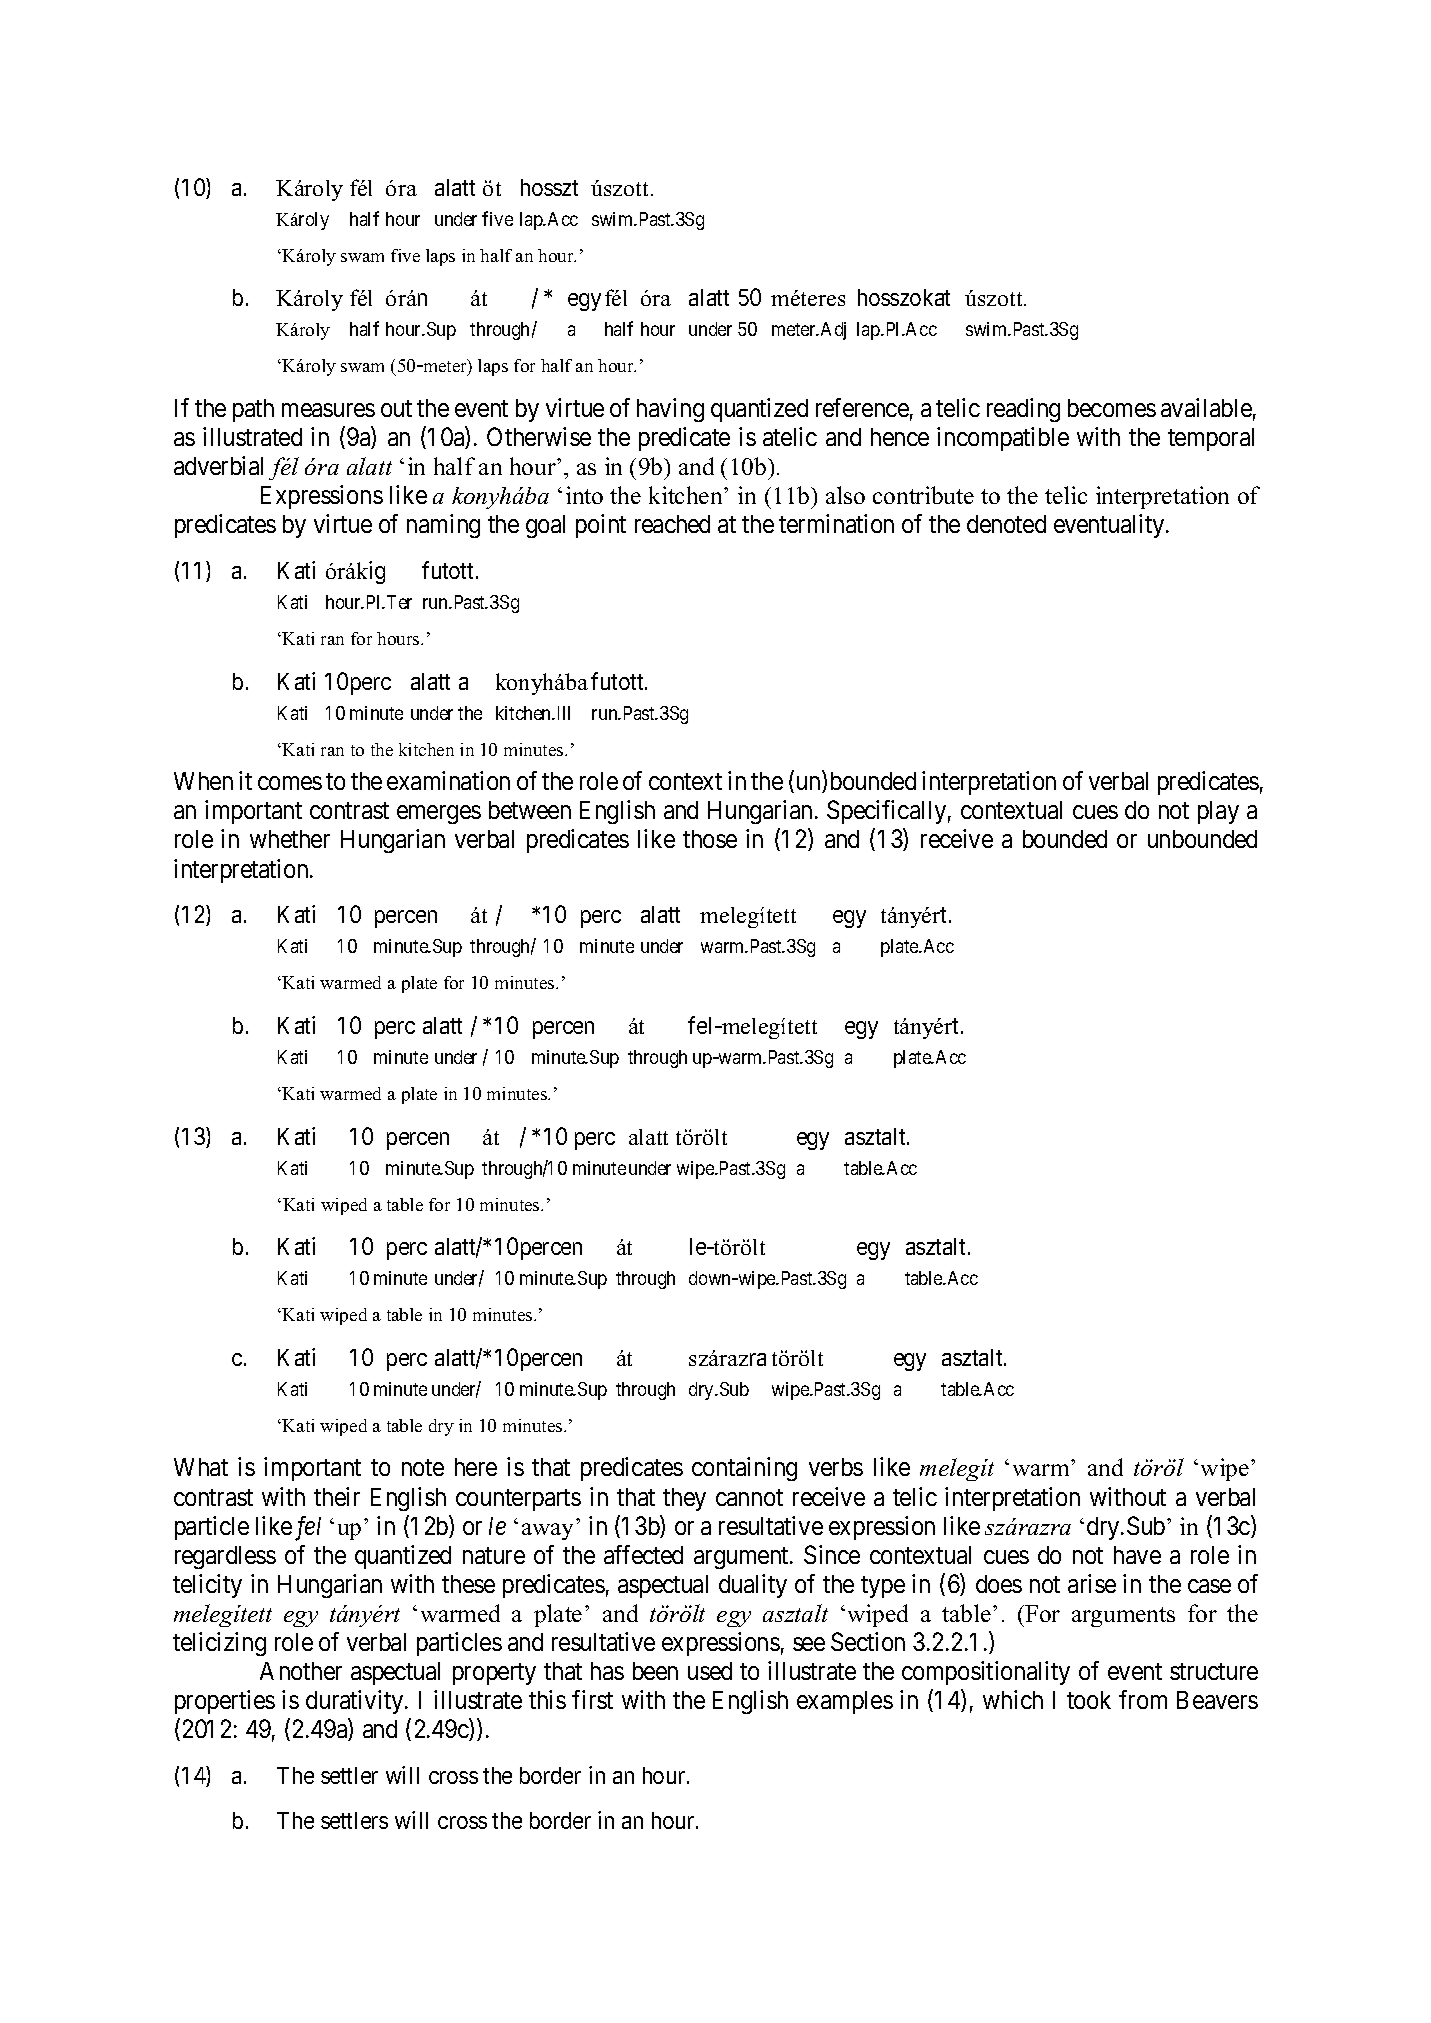 The image size is (1431, 2023). Describe the element at coordinates (710, 1671) in the screenshot. I see `used` at that location.
